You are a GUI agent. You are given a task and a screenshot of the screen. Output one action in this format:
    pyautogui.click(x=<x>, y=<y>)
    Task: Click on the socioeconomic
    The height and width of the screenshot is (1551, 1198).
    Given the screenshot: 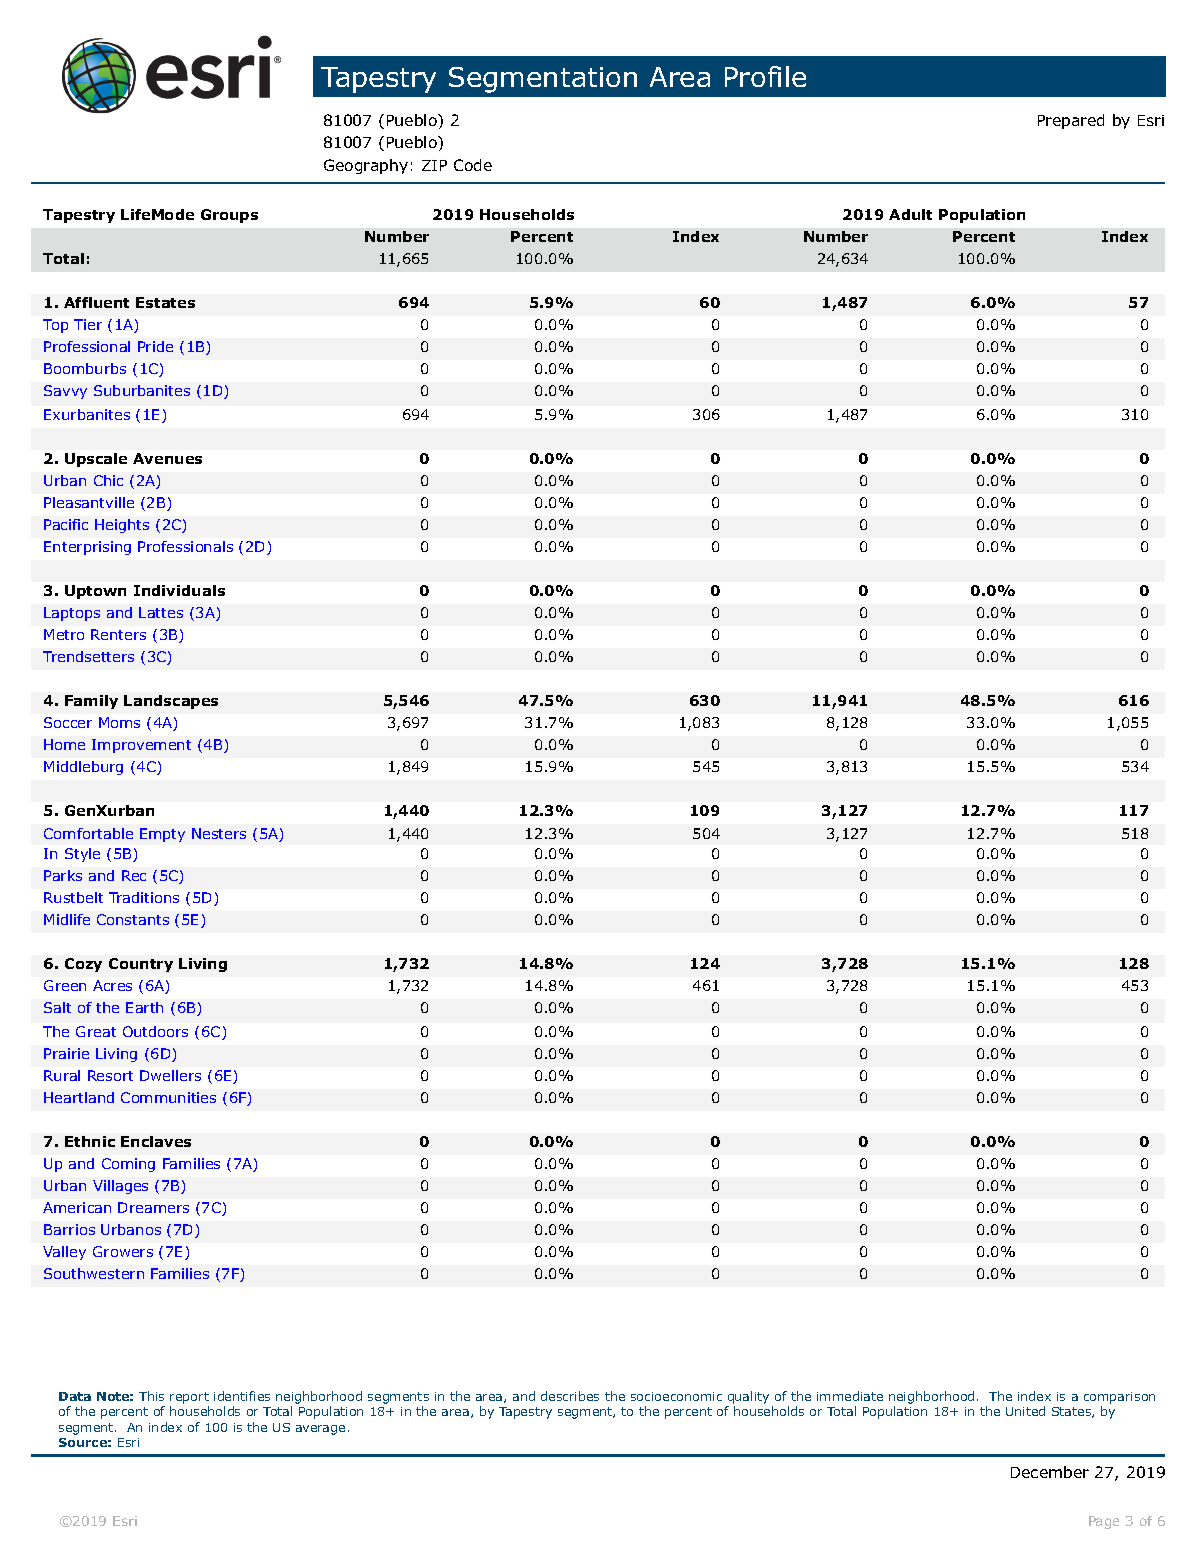 What is the action you would take?
    pyautogui.click(x=676, y=1396)
